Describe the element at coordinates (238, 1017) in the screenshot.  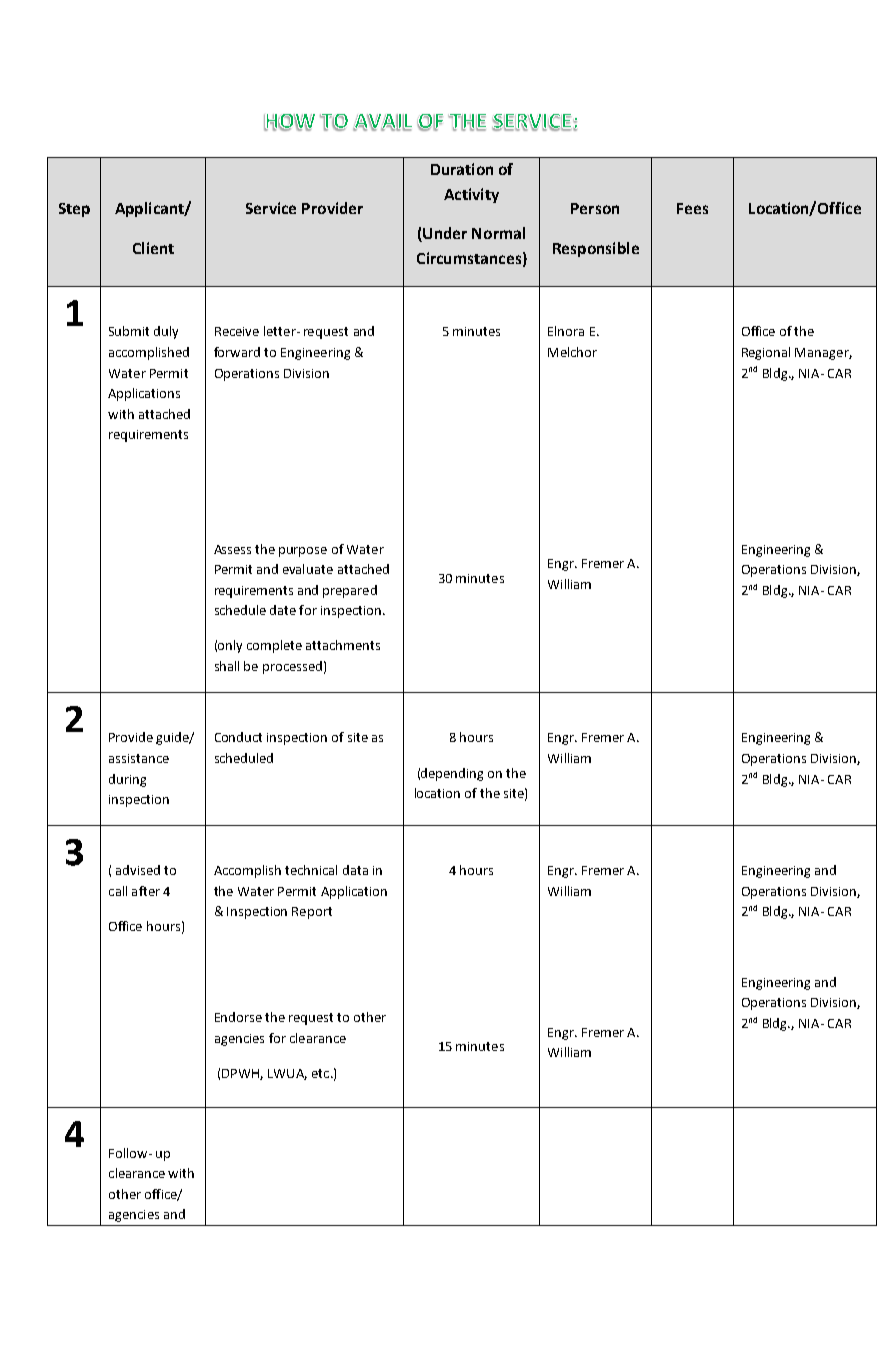
I see `Endorse` at that location.
